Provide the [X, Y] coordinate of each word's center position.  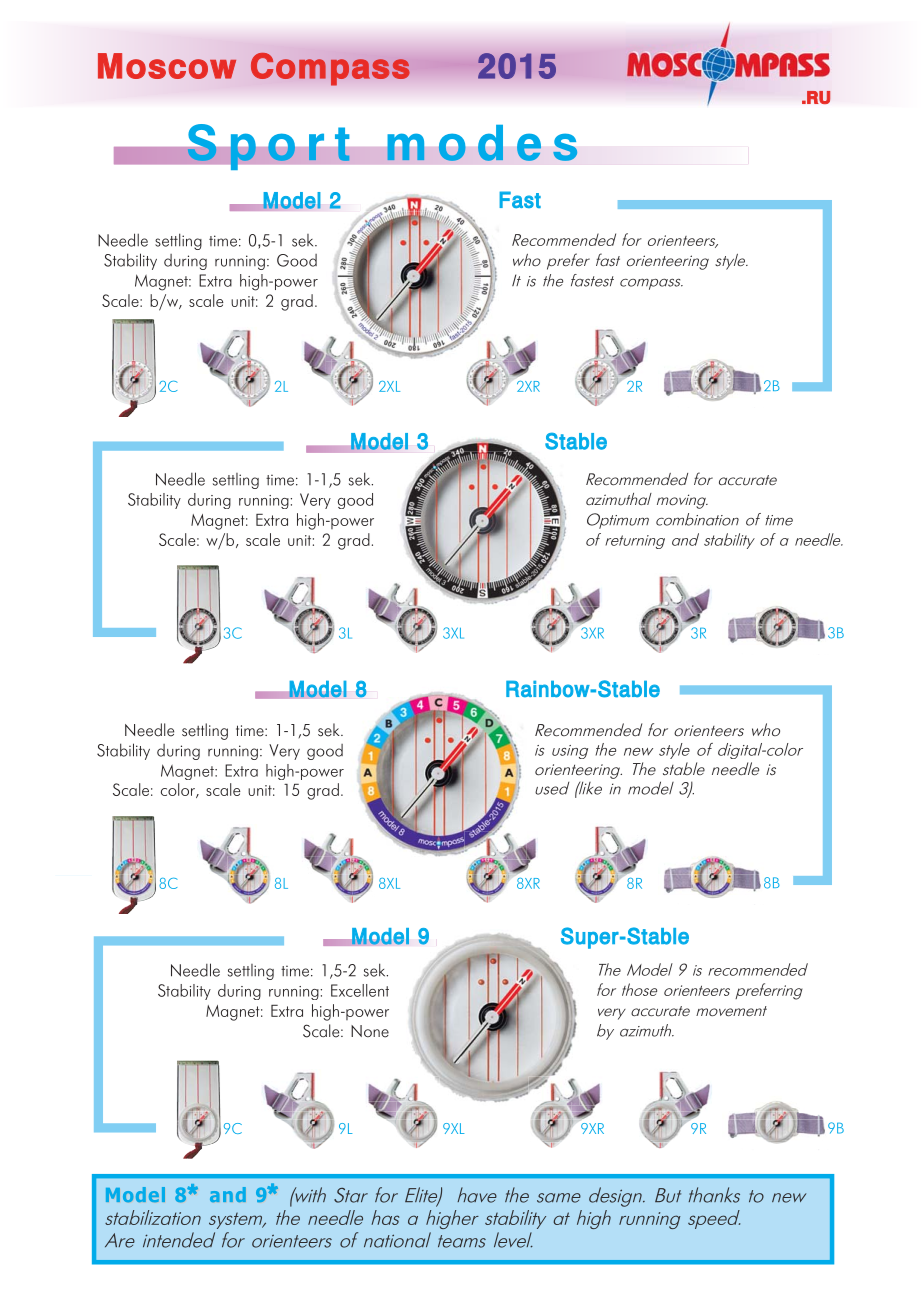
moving [682, 501]
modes [482, 143]
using [570, 752]
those [639, 989]
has [385, 1217]
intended [179, 1240]
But [668, 1195]
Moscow [167, 66]
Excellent [360, 990]
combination [697, 519]
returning [635, 542]
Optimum [618, 521]
